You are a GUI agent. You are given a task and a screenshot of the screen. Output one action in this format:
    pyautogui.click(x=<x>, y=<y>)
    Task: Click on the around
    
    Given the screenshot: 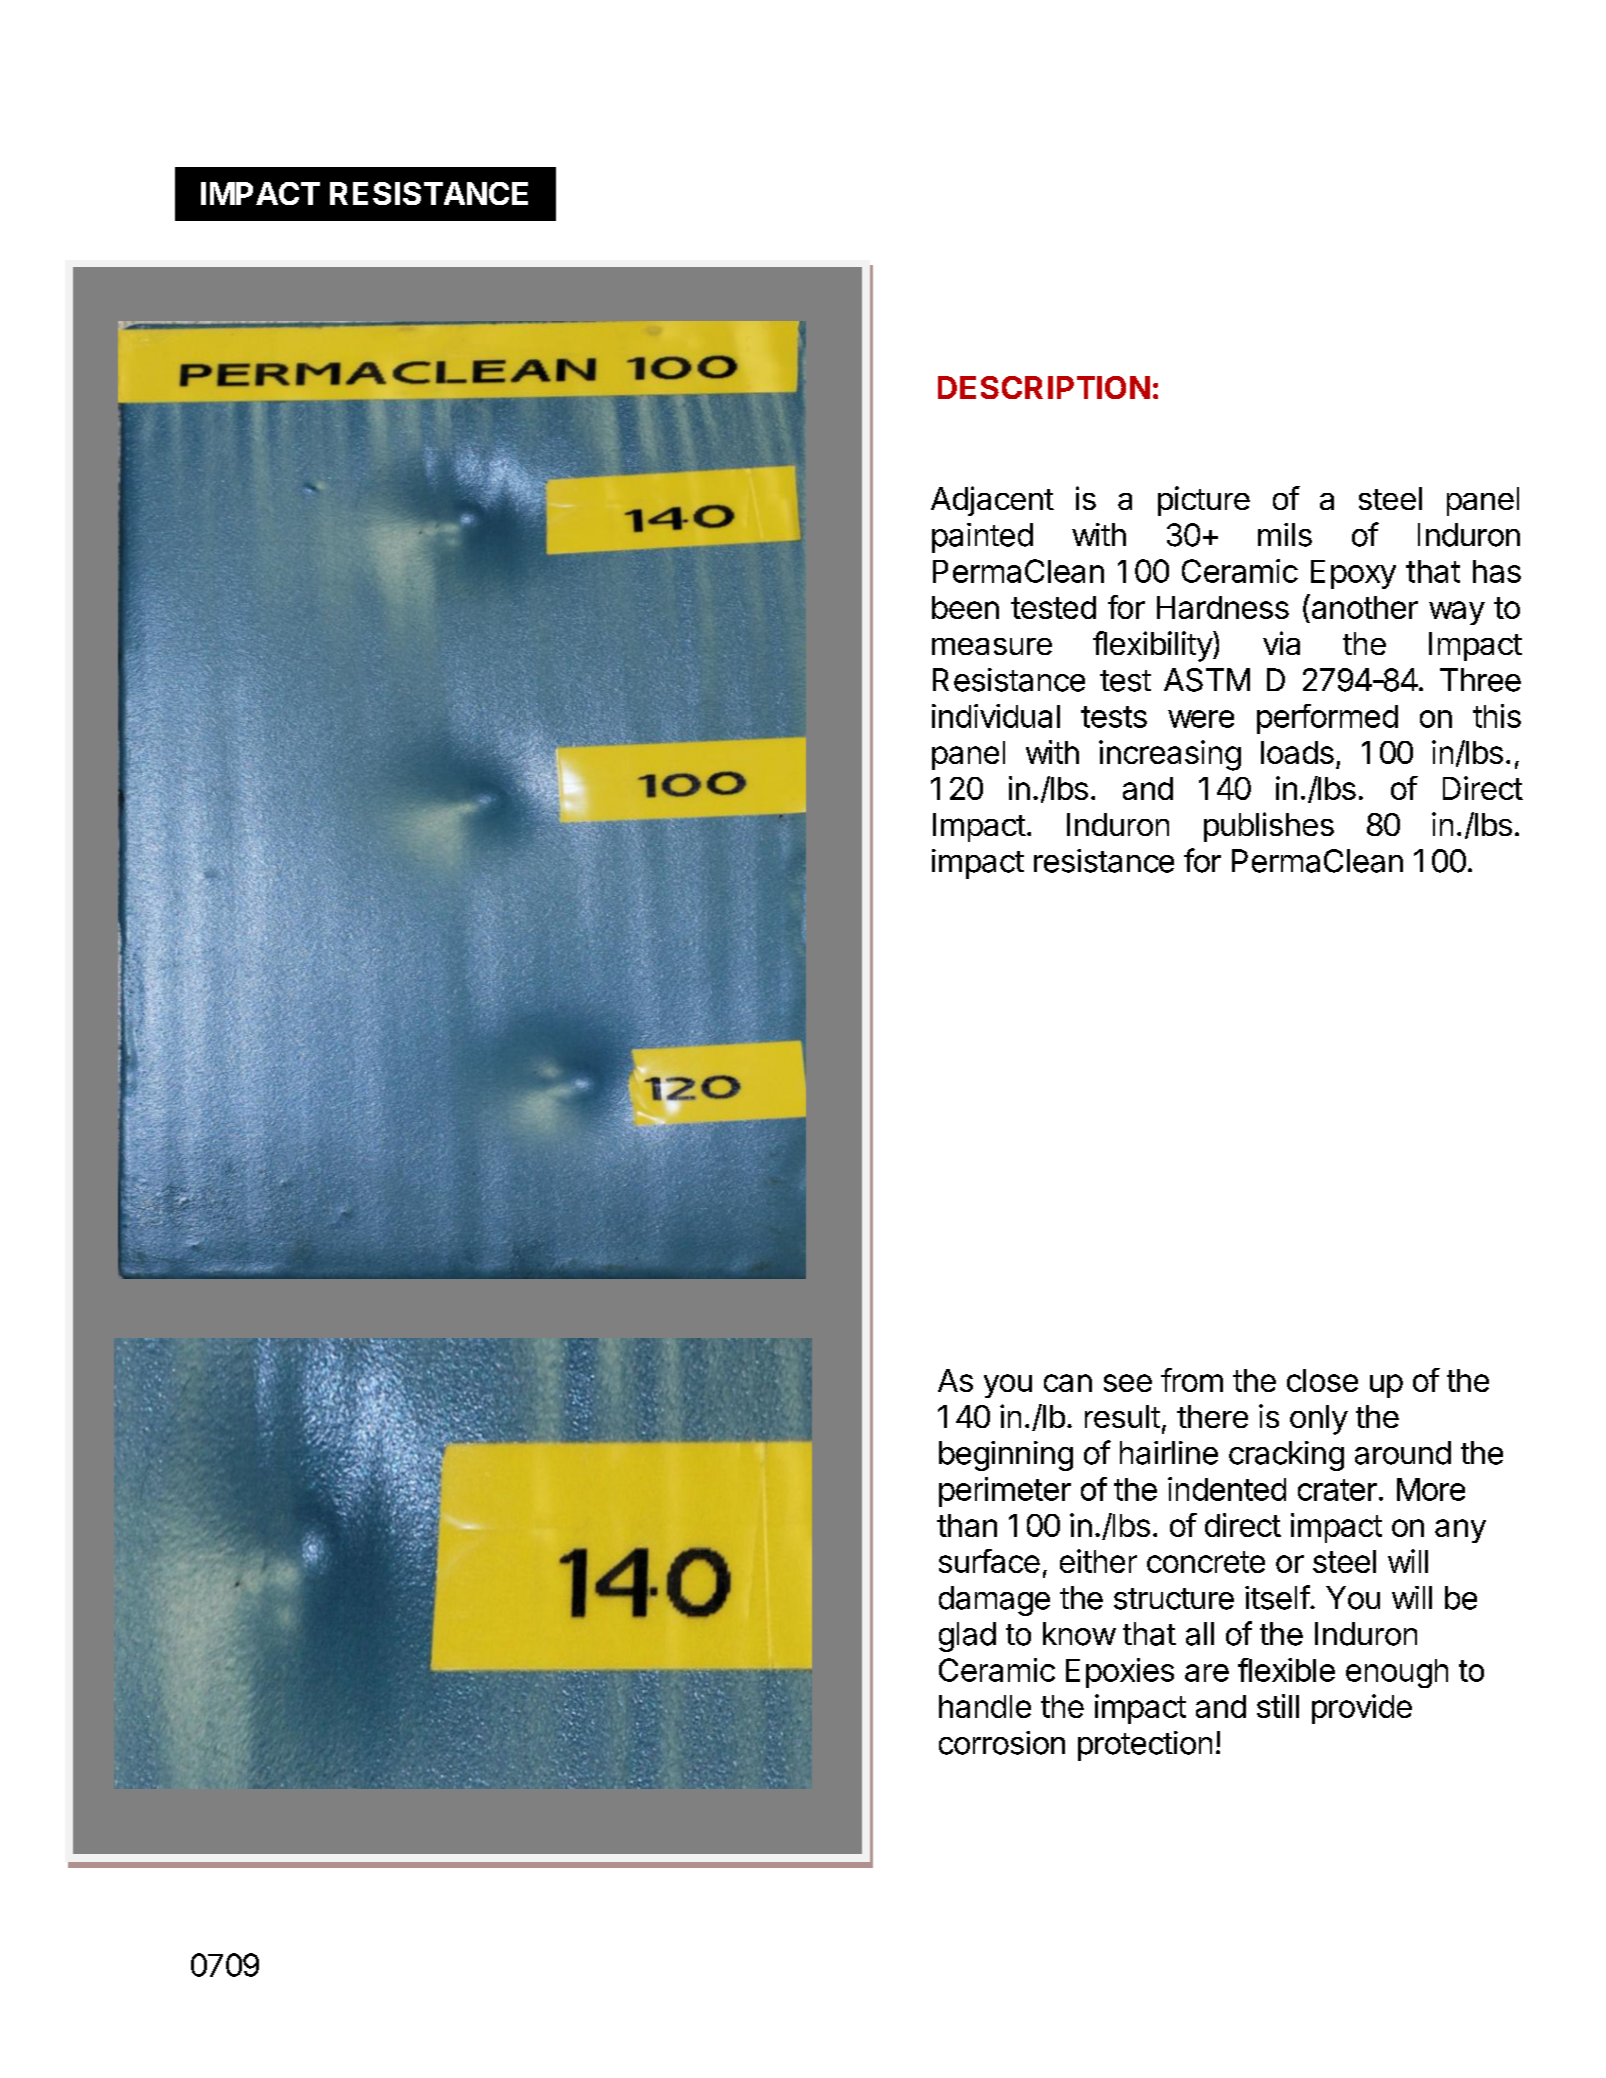 What is the action you would take?
    pyautogui.click(x=1403, y=1453)
